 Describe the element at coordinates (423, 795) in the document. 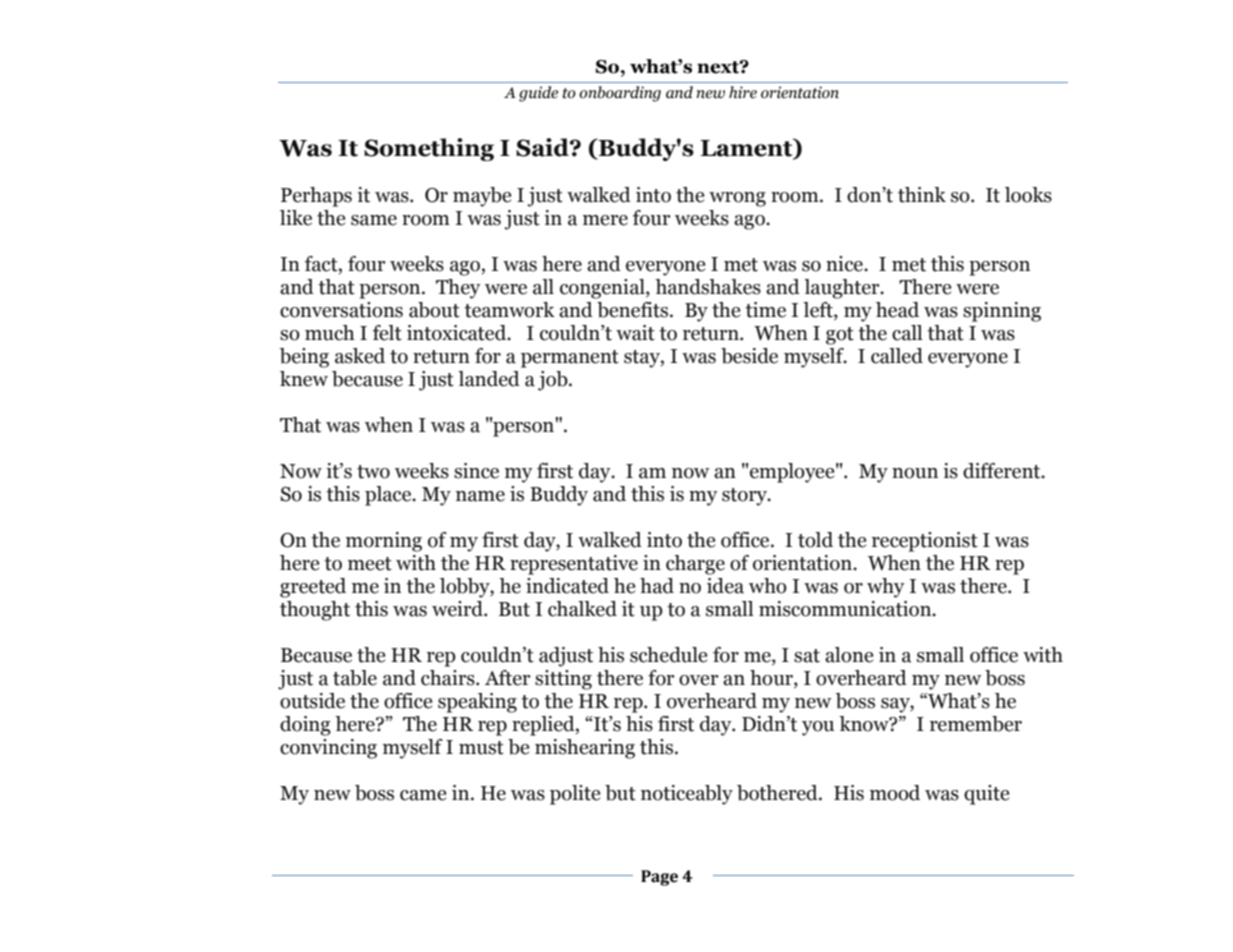

I see `came` at that location.
